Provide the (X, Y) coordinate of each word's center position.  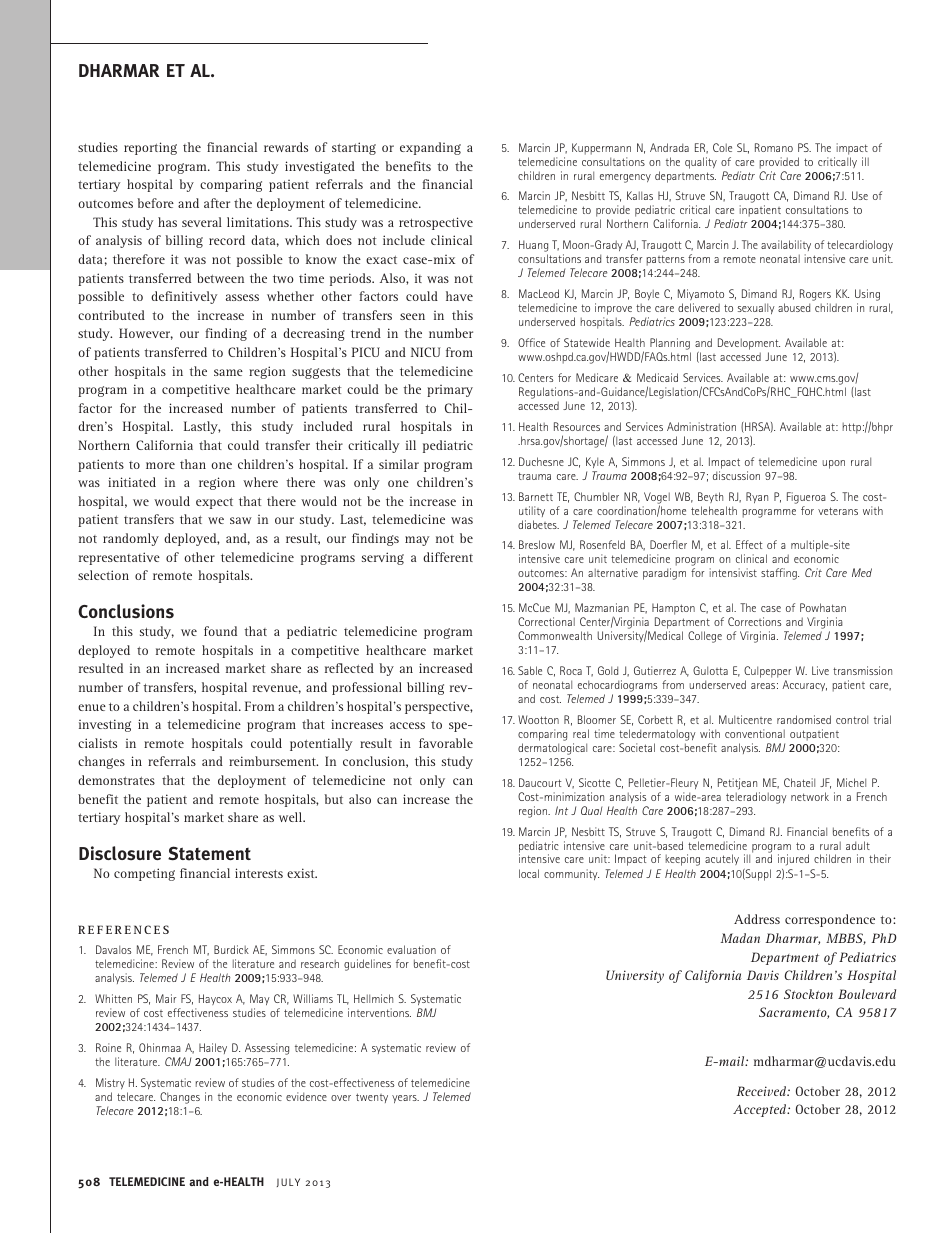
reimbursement (273, 761)
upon (834, 464)
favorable (446, 743)
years (405, 1099)
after (217, 203)
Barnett (536, 496)
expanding (430, 148)
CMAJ (178, 1061)
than (193, 464)
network (810, 796)
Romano (774, 147)
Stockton (808, 994)
